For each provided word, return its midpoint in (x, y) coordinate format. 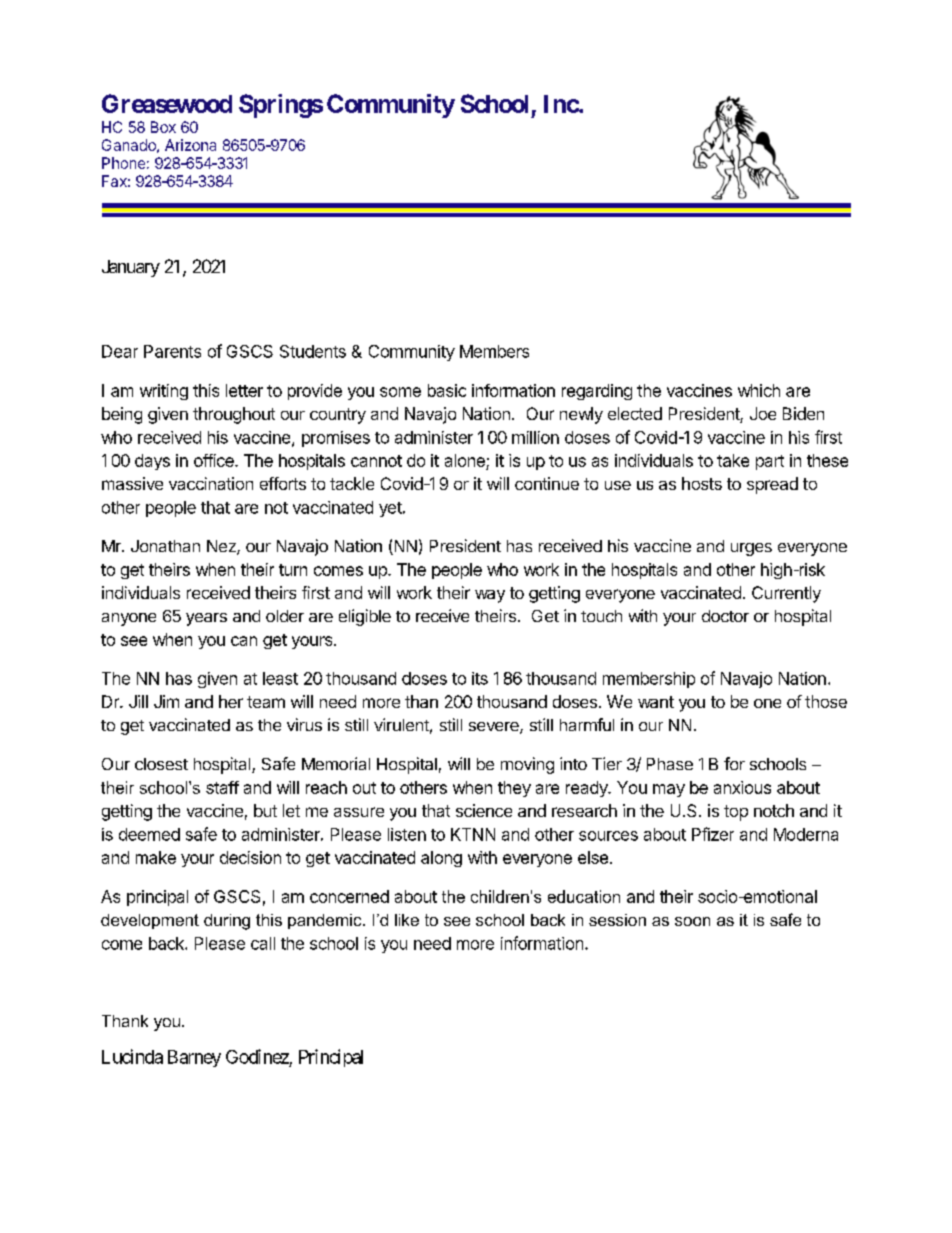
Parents (172, 351)
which (759, 390)
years (206, 619)
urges (751, 549)
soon (692, 921)
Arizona (190, 145)
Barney (194, 1058)
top (736, 813)
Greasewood (167, 103)
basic (447, 390)
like (407, 920)
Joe (763, 413)
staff (222, 787)
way (490, 596)
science (484, 810)
